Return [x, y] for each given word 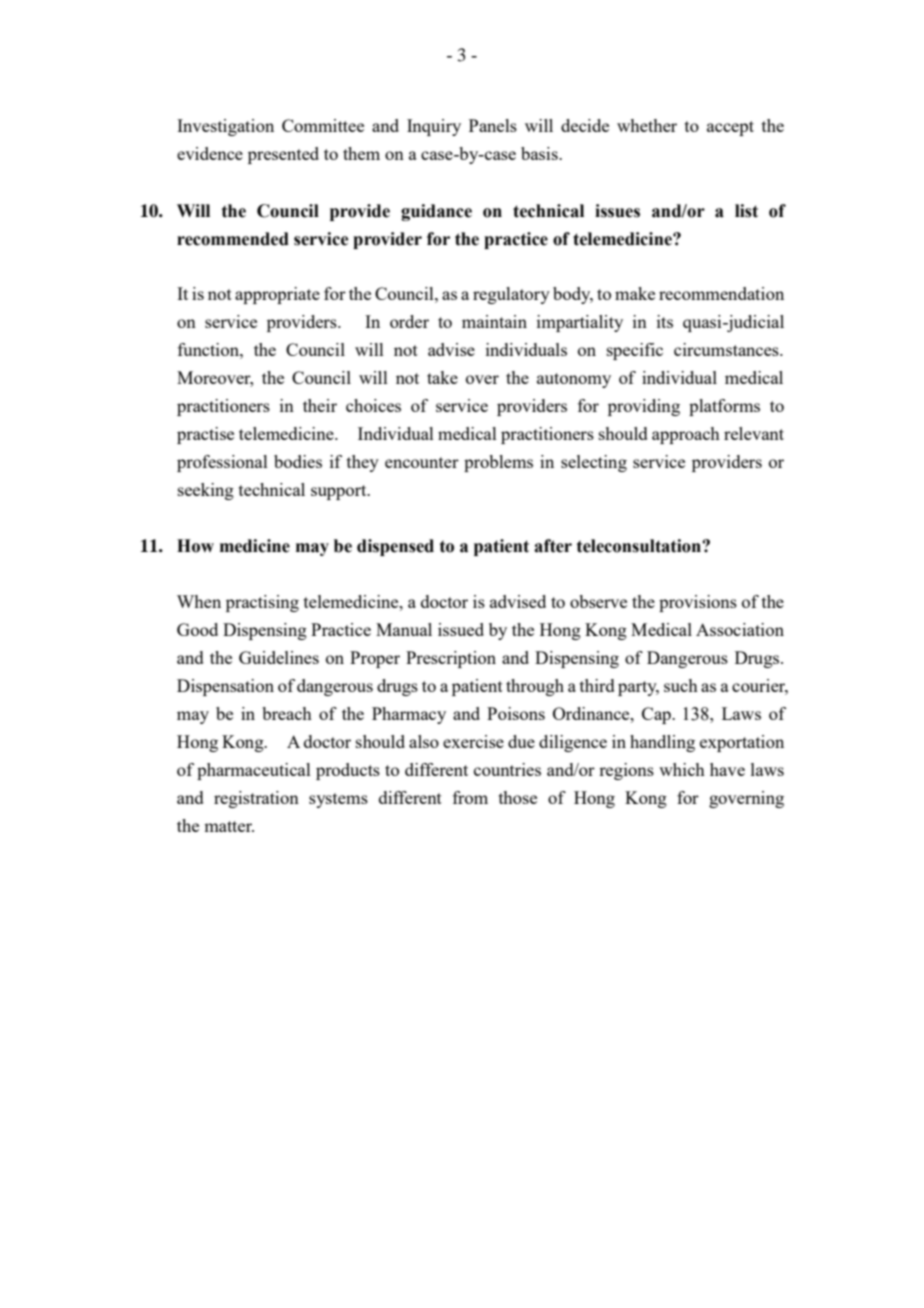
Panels [493, 125]
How [195, 546]
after [553, 546]
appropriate [277, 295]
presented [283, 155]
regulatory [511, 295]
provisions [698, 603]
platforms [724, 407]
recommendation [721, 293]
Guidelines [279, 657]
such [681, 685]
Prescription [451, 659]
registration [256, 799]
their [320, 405]
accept [730, 128]
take [442, 377]
